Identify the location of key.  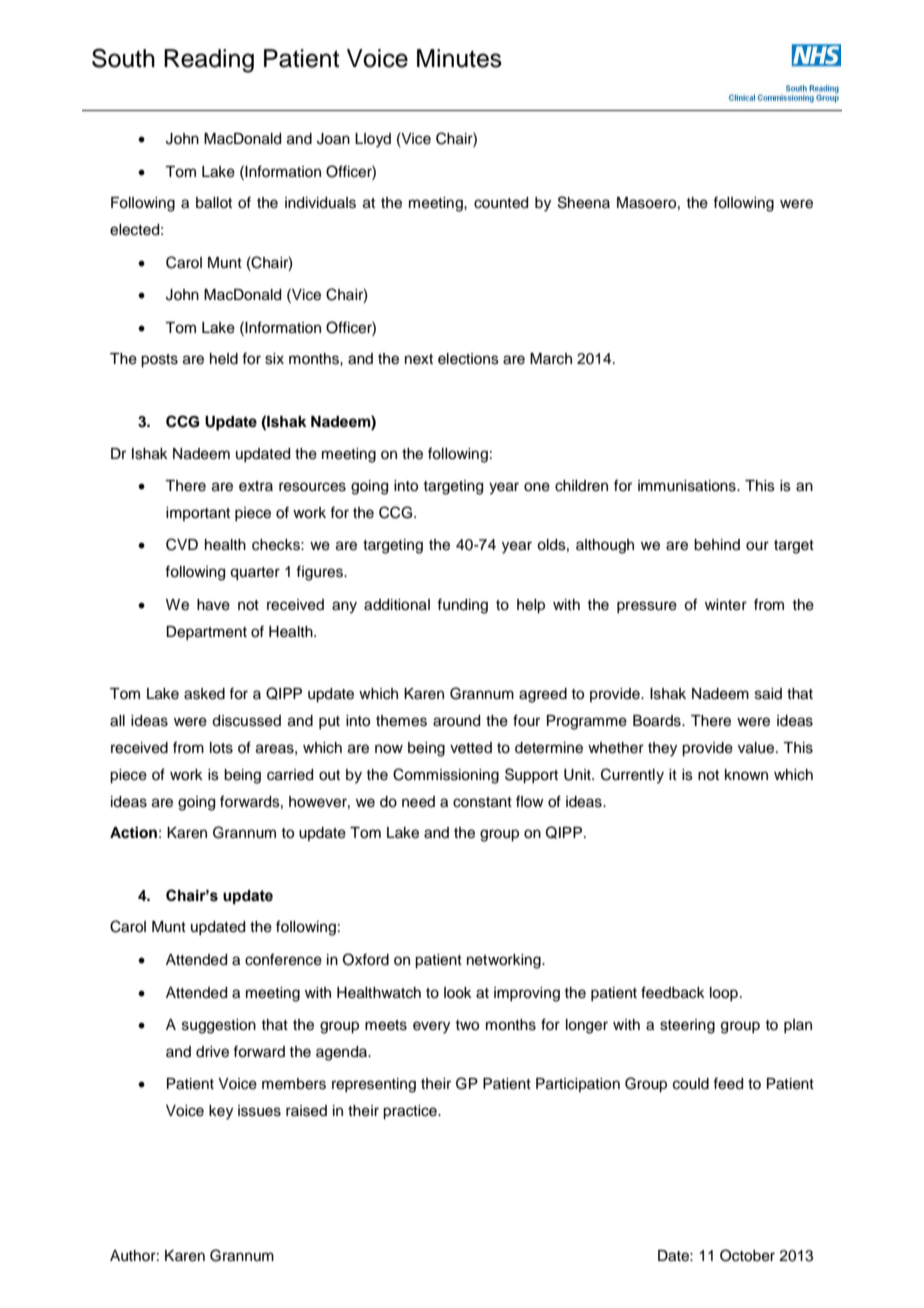
(221, 1112).
